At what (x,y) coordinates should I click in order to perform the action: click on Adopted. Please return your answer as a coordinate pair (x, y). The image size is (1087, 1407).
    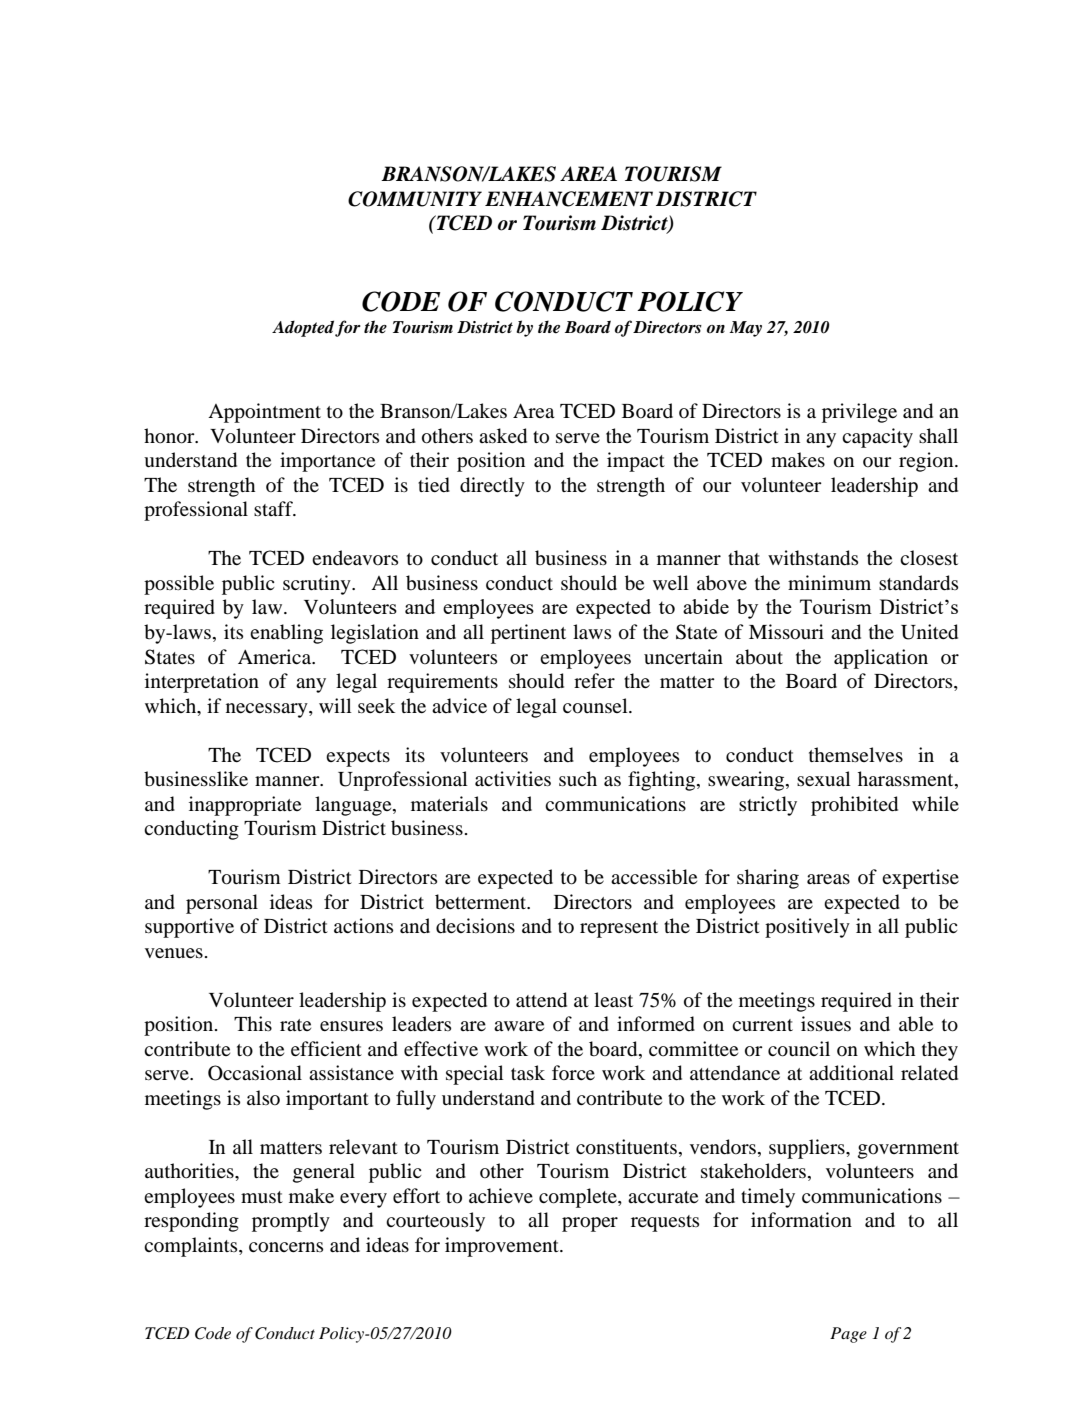
    Looking at the image, I should click on (304, 328).
